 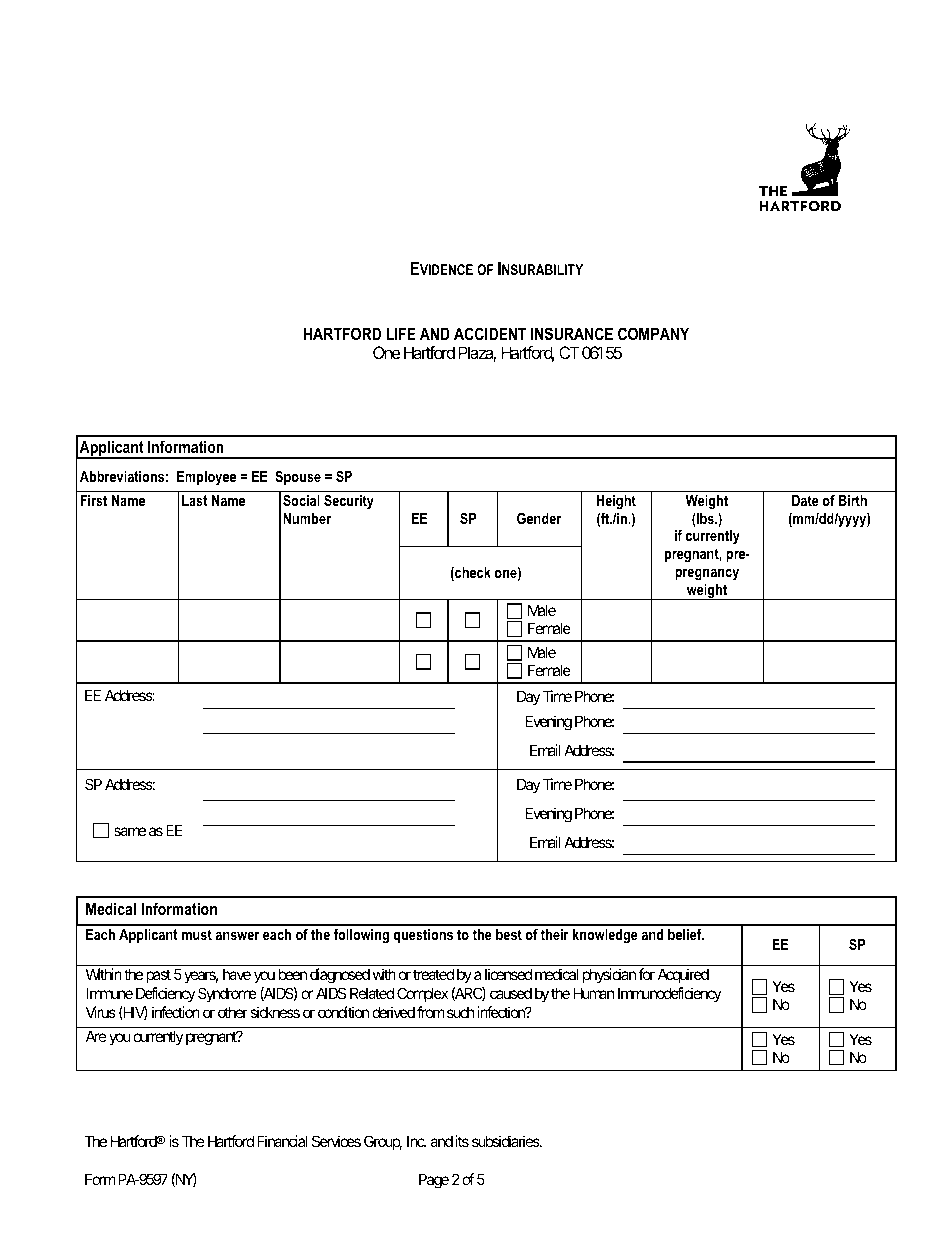 I want to click on Human, so click(x=594, y=993).
